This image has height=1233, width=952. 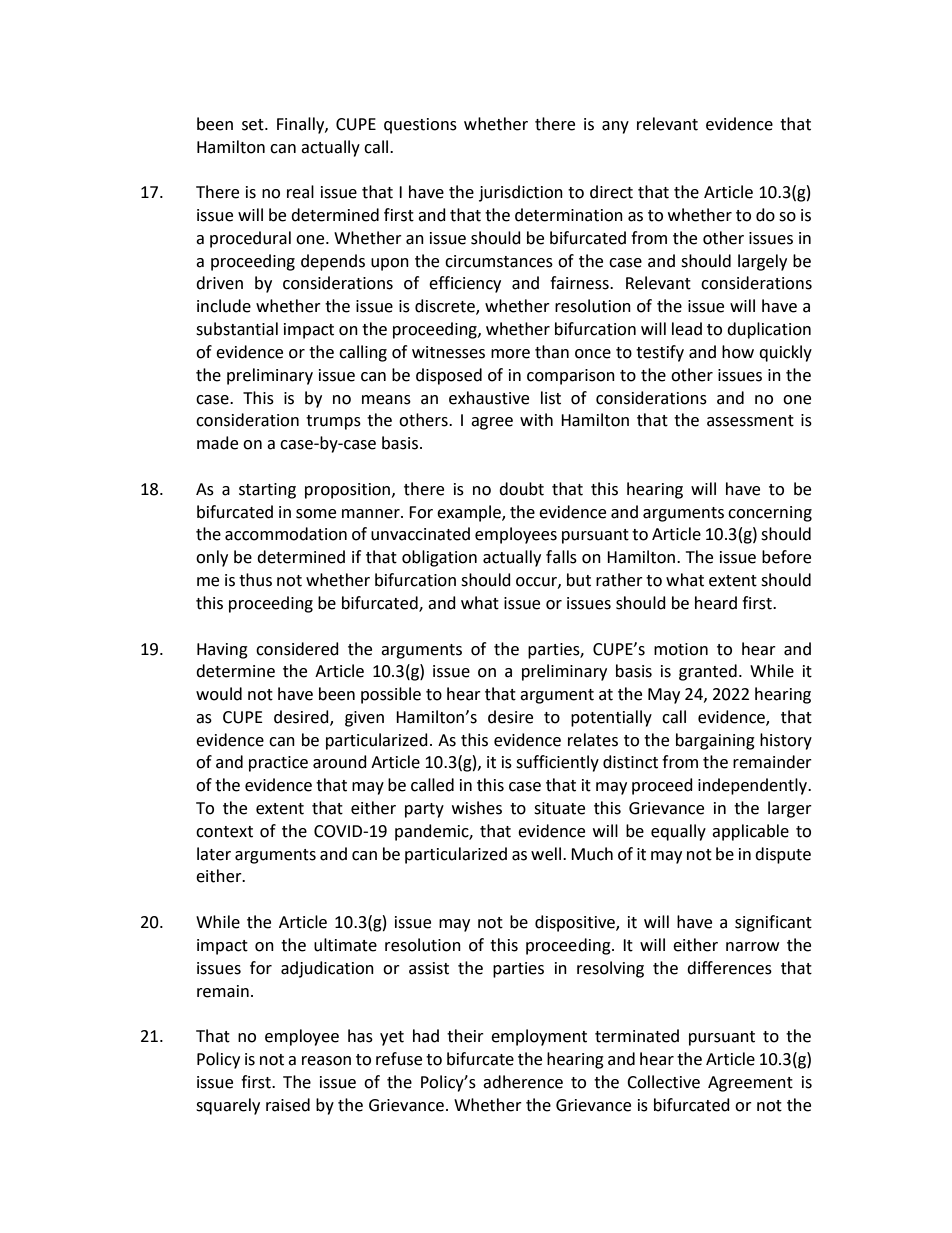 What do you see at coordinates (267, 491) in the image?
I see `starting` at bounding box center [267, 491].
